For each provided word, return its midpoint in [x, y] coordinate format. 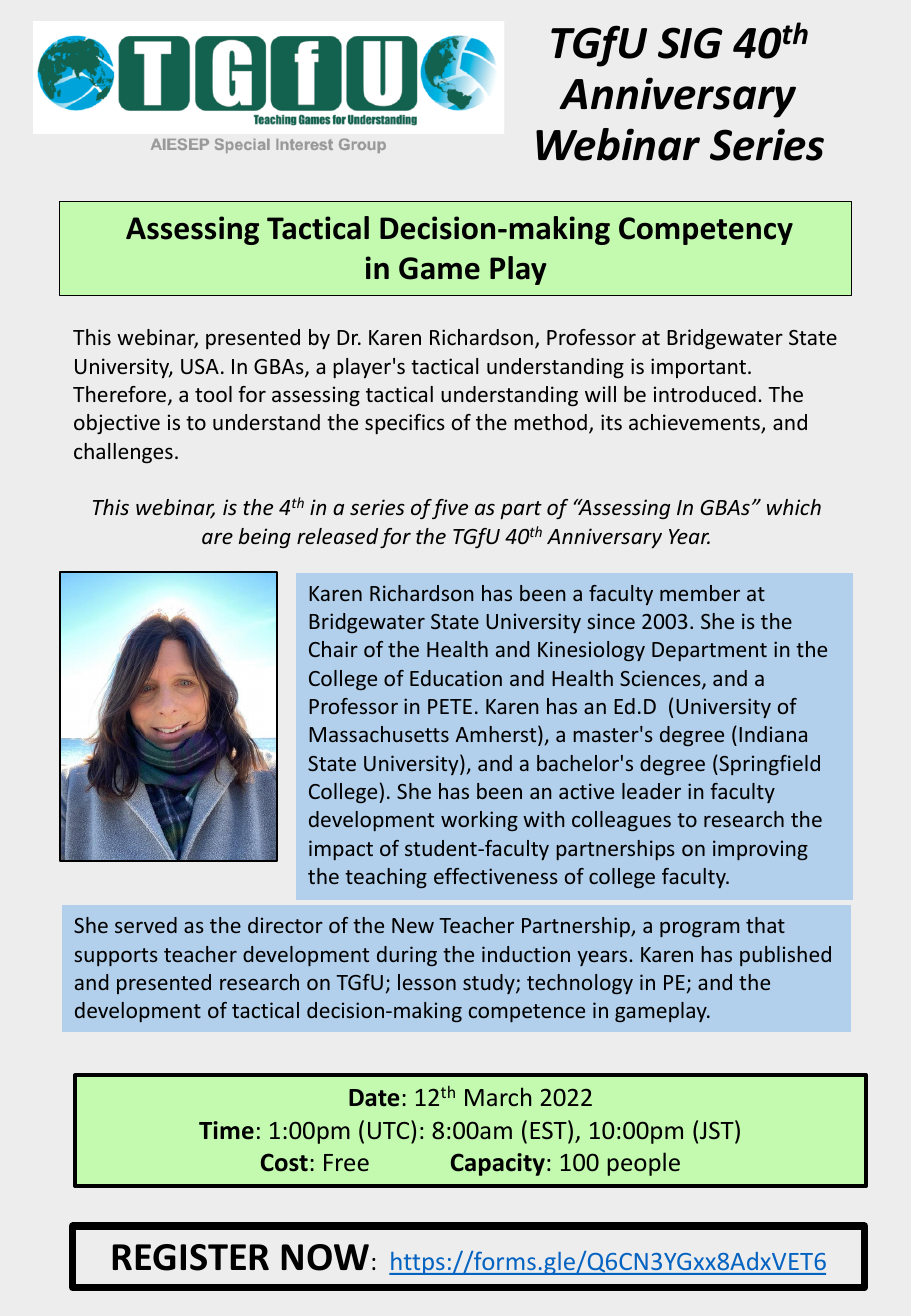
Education [456, 678]
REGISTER [190, 1257]
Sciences [661, 679]
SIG [690, 43]
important [698, 368]
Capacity [498, 1164]
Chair [333, 649]
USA [200, 366]
